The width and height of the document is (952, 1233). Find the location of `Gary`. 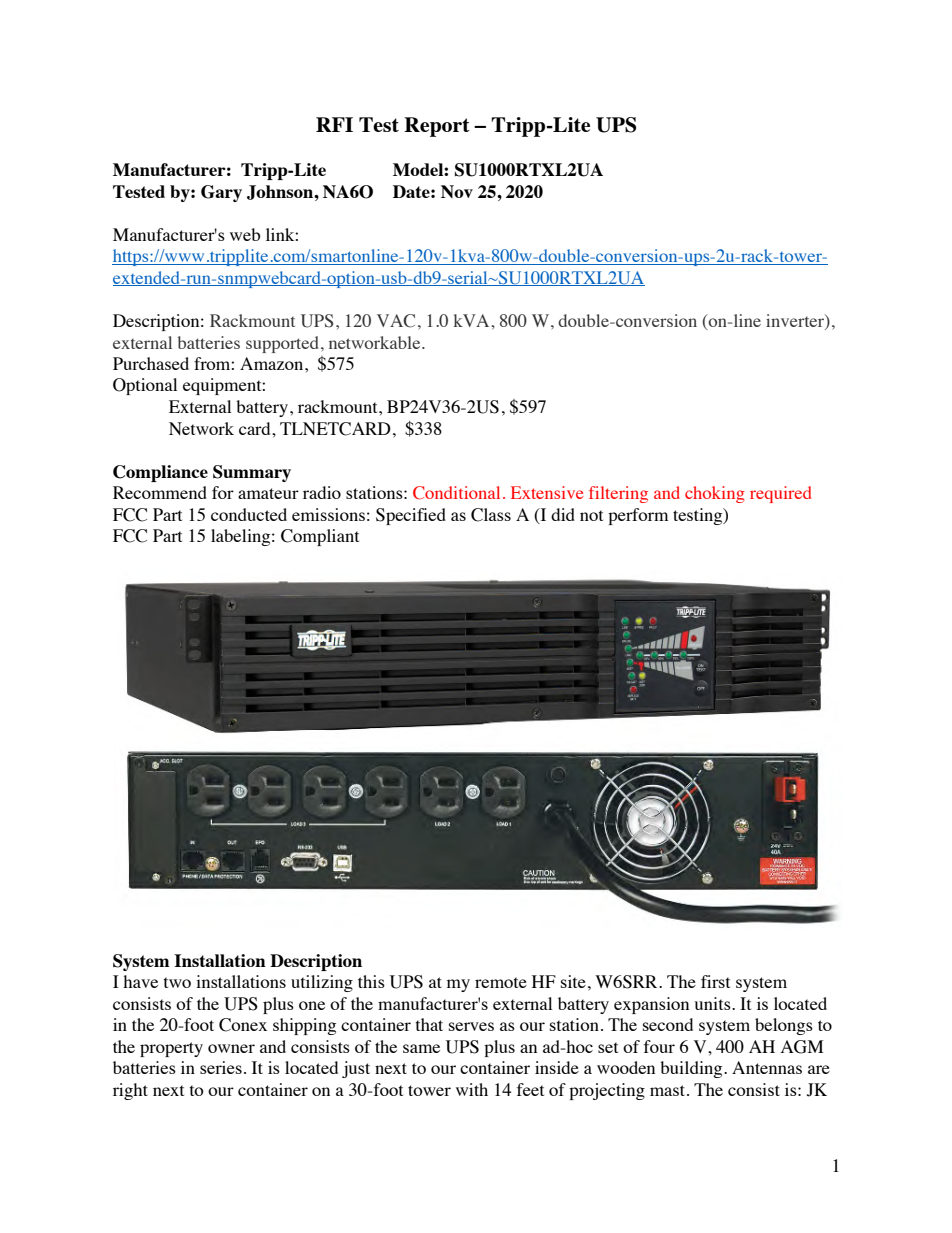

Gary is located at coordinates (221, 193).
